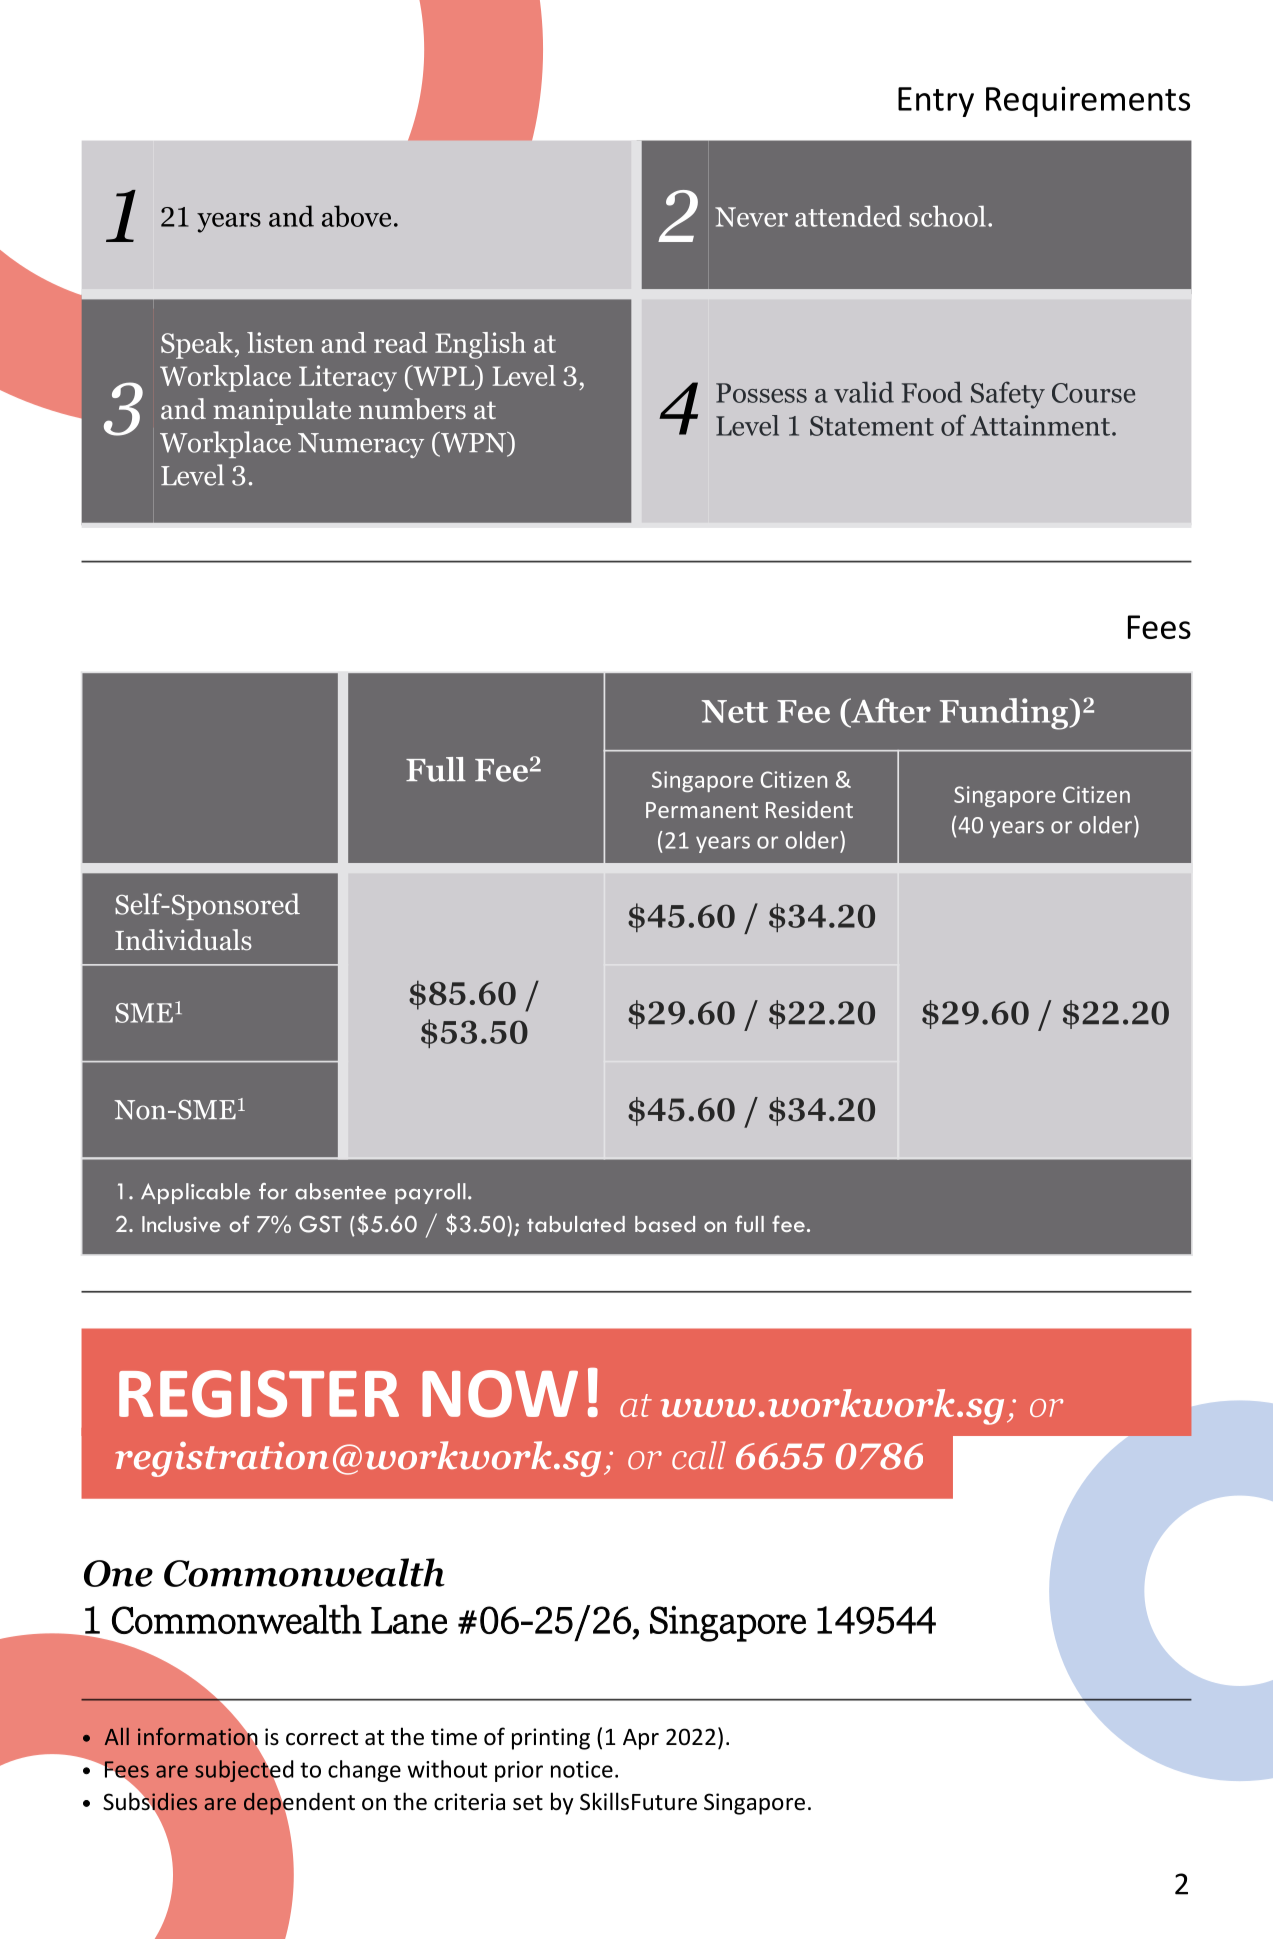  I want to click on tabulated, so click(576, 1224).
